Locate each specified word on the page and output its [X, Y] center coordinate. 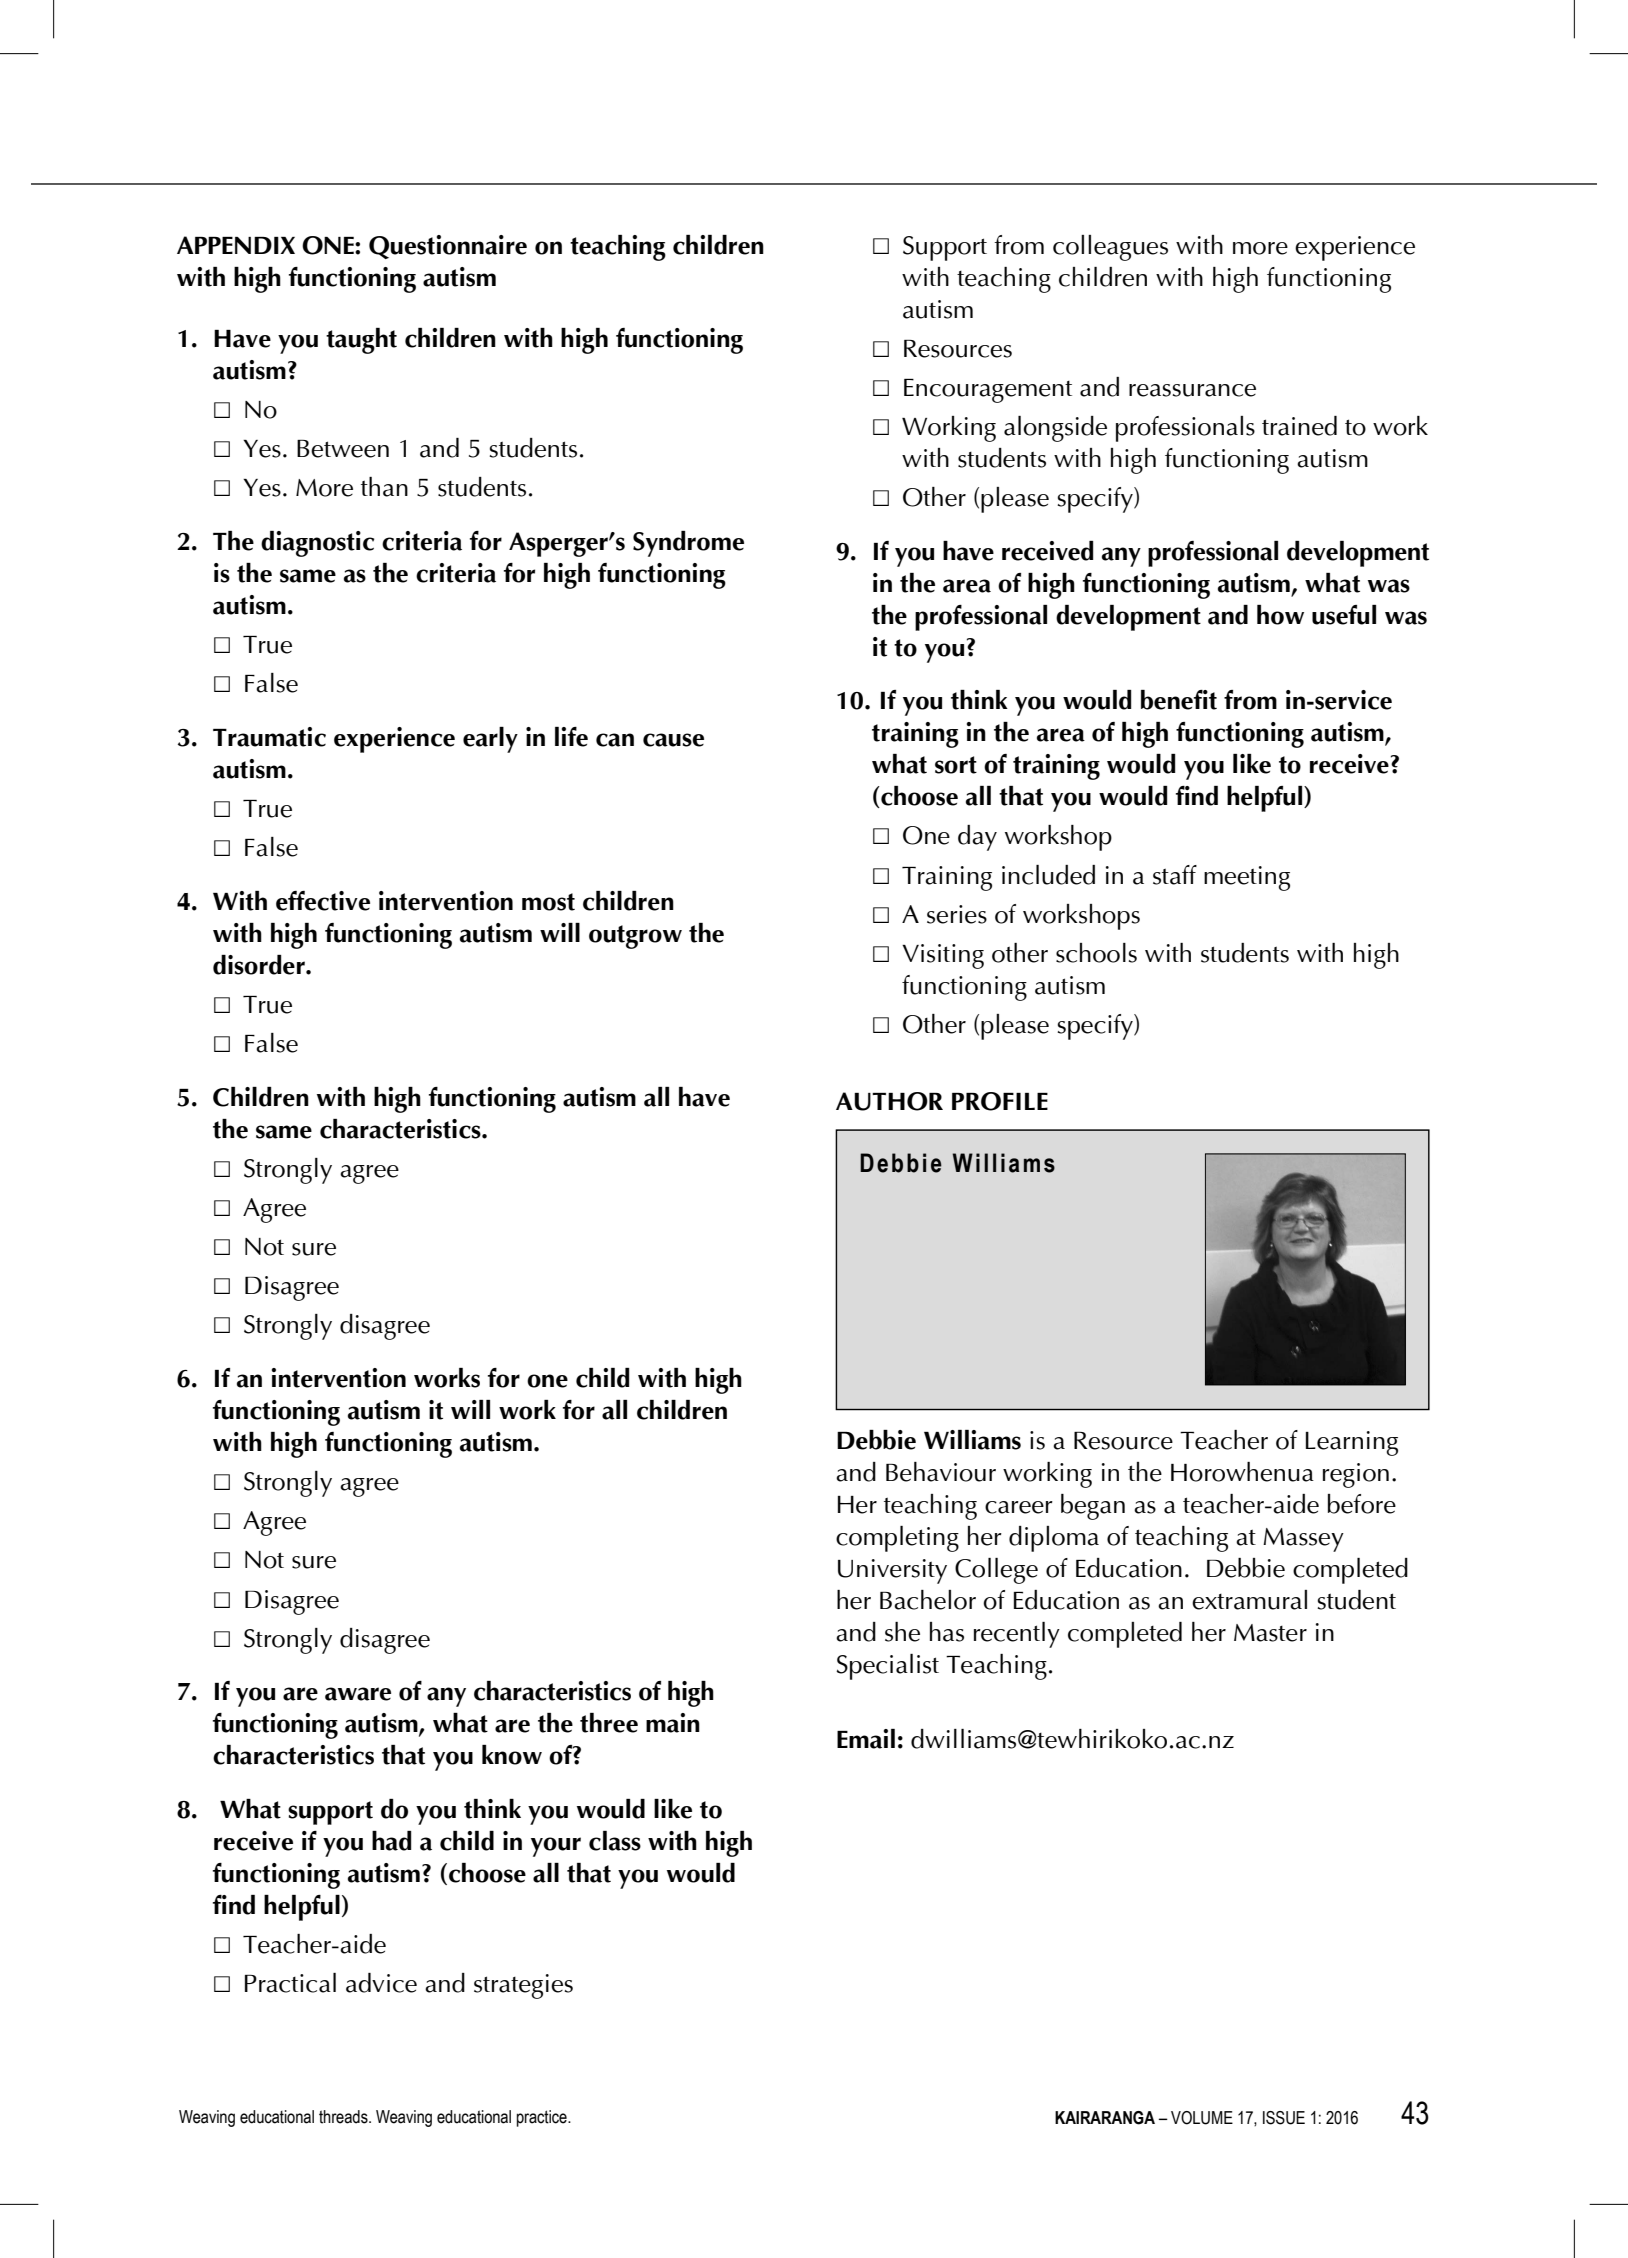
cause [673, 740]
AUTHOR [889, 1101]
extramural [1249, 1600]
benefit [1179, 700]
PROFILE [1000, 1101]
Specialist [887, 1667]
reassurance [1192, 390]
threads [344, 2117]
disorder [260, 965]
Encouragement [988, 391]
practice [543, 2118]
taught [361, 341]
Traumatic [269, 737]
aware [358, 1694]
